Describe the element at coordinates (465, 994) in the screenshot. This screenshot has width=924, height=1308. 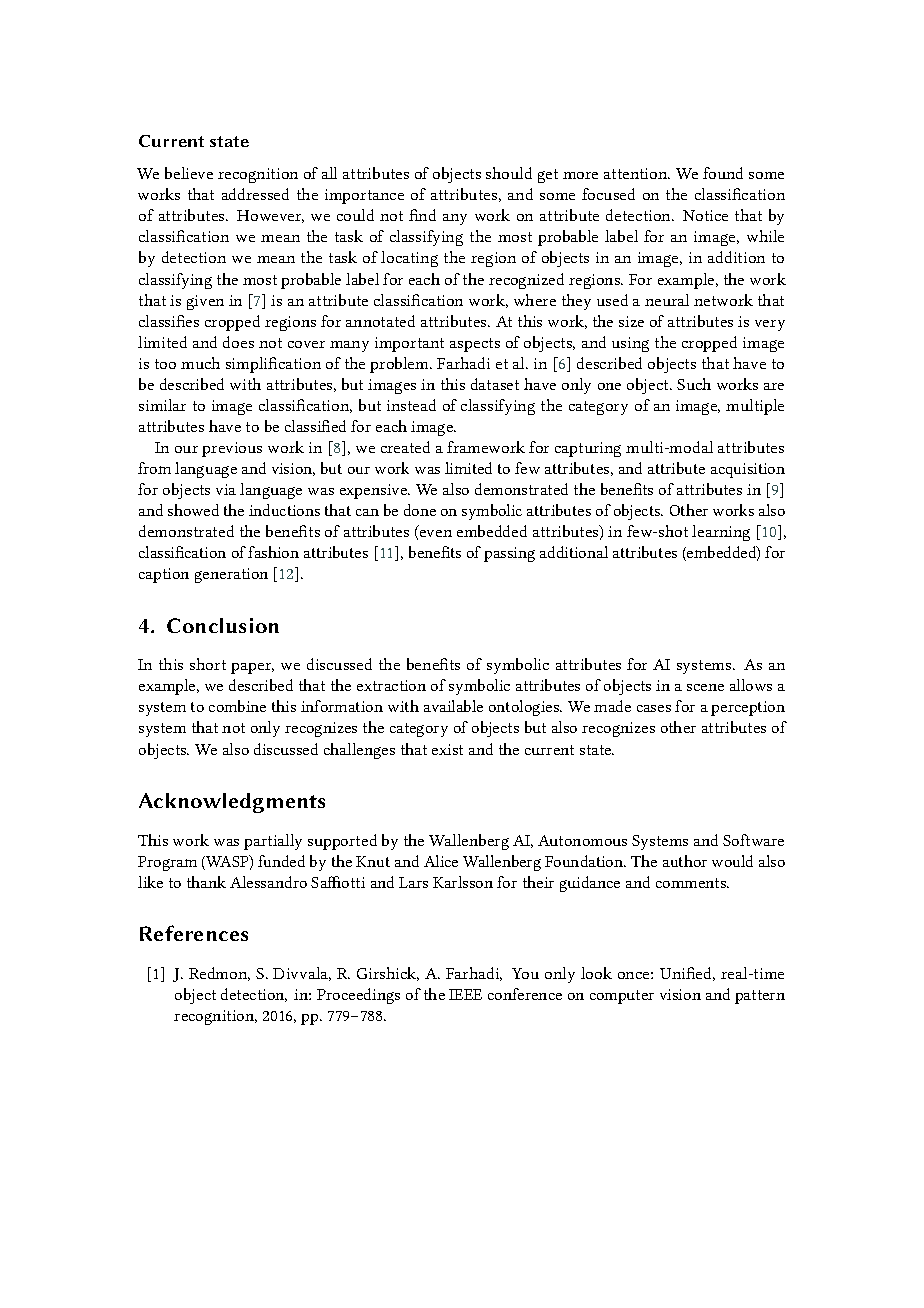
I see `IEEE` at that location.
